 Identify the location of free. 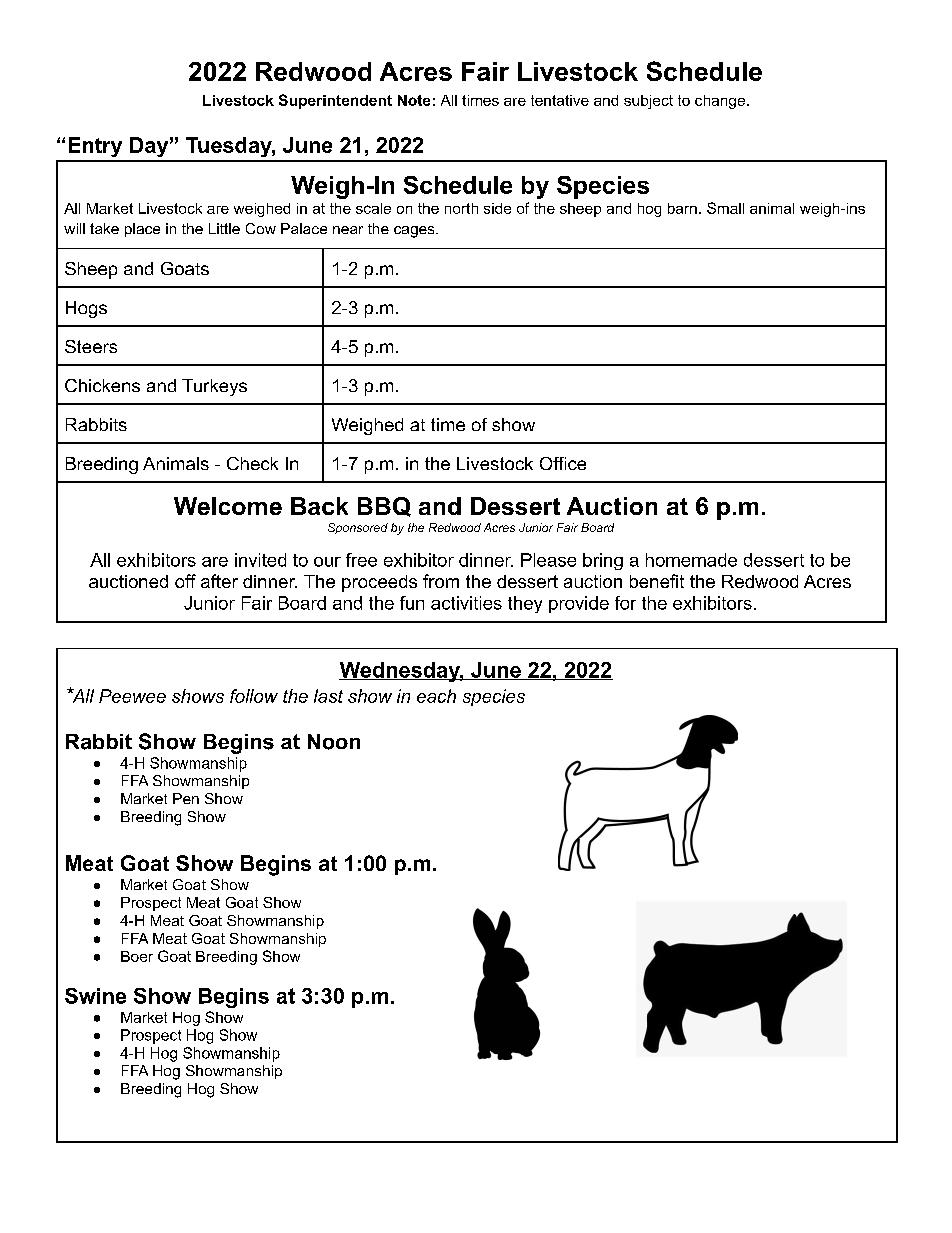
(361, 560).
